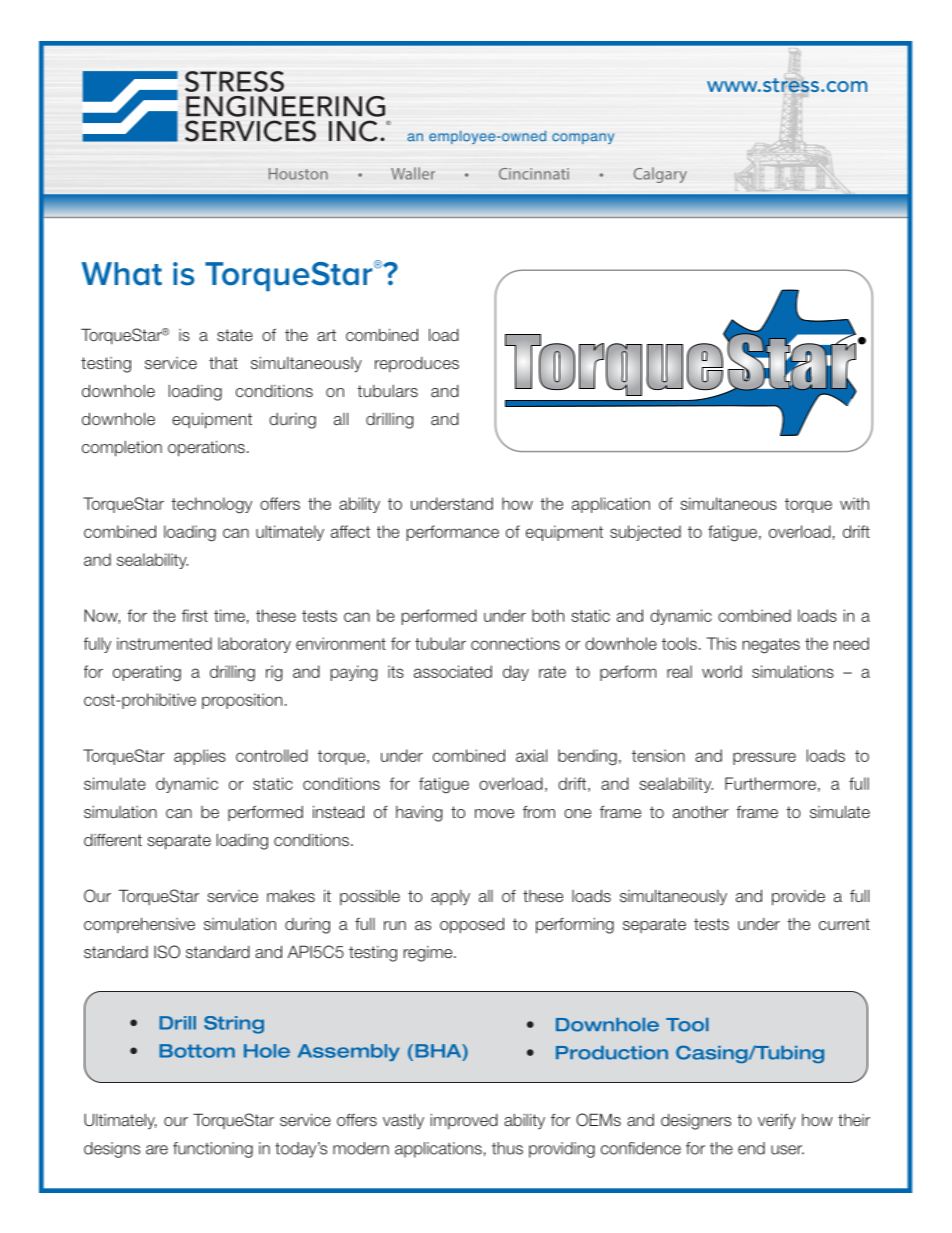  What do you see at coordinates (771, 646) in the screenshot?
I see `negates` at bounding box center [771, 646].
